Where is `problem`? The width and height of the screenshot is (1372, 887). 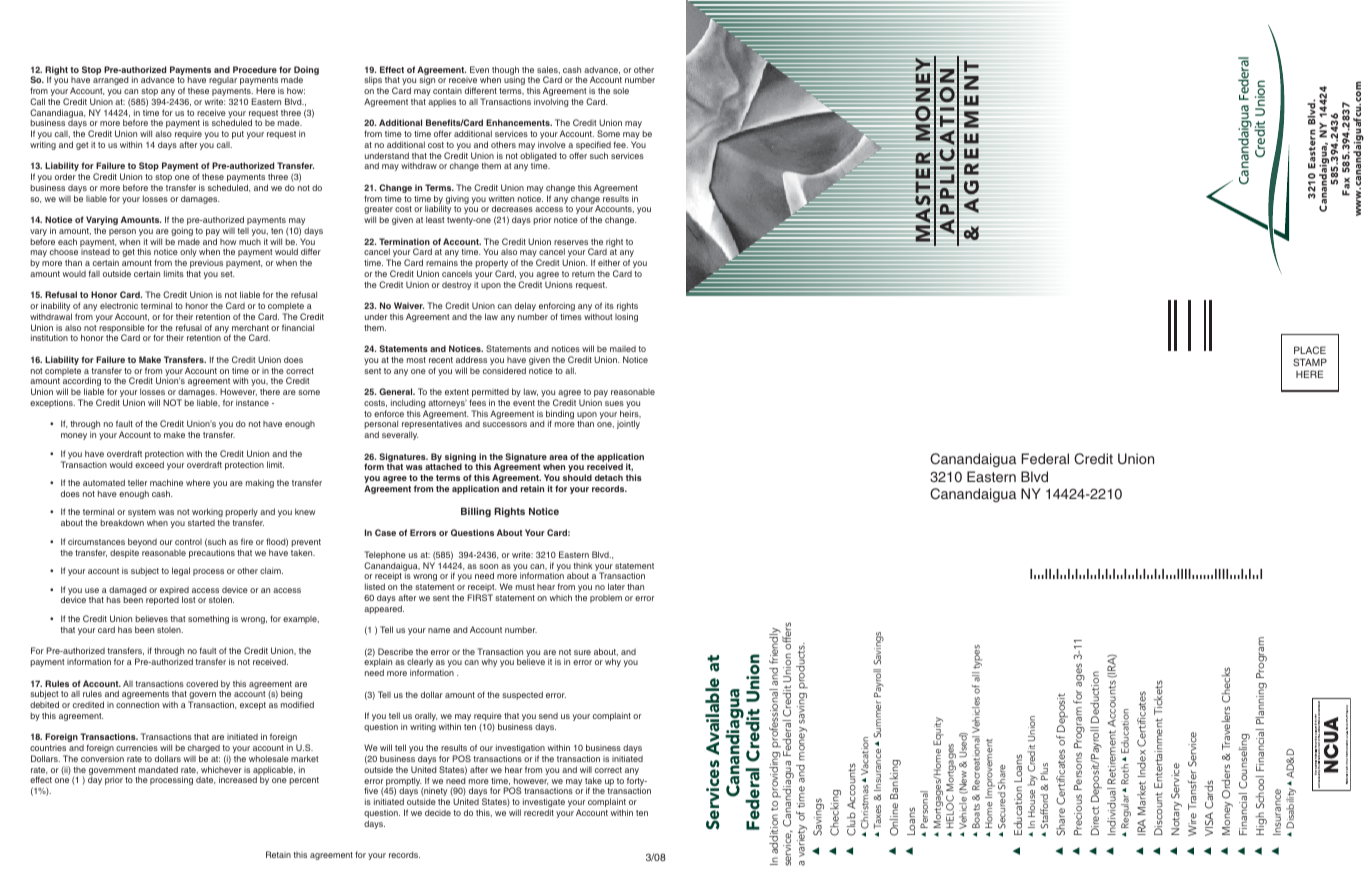 problem is located at coordinates (606, 599).
